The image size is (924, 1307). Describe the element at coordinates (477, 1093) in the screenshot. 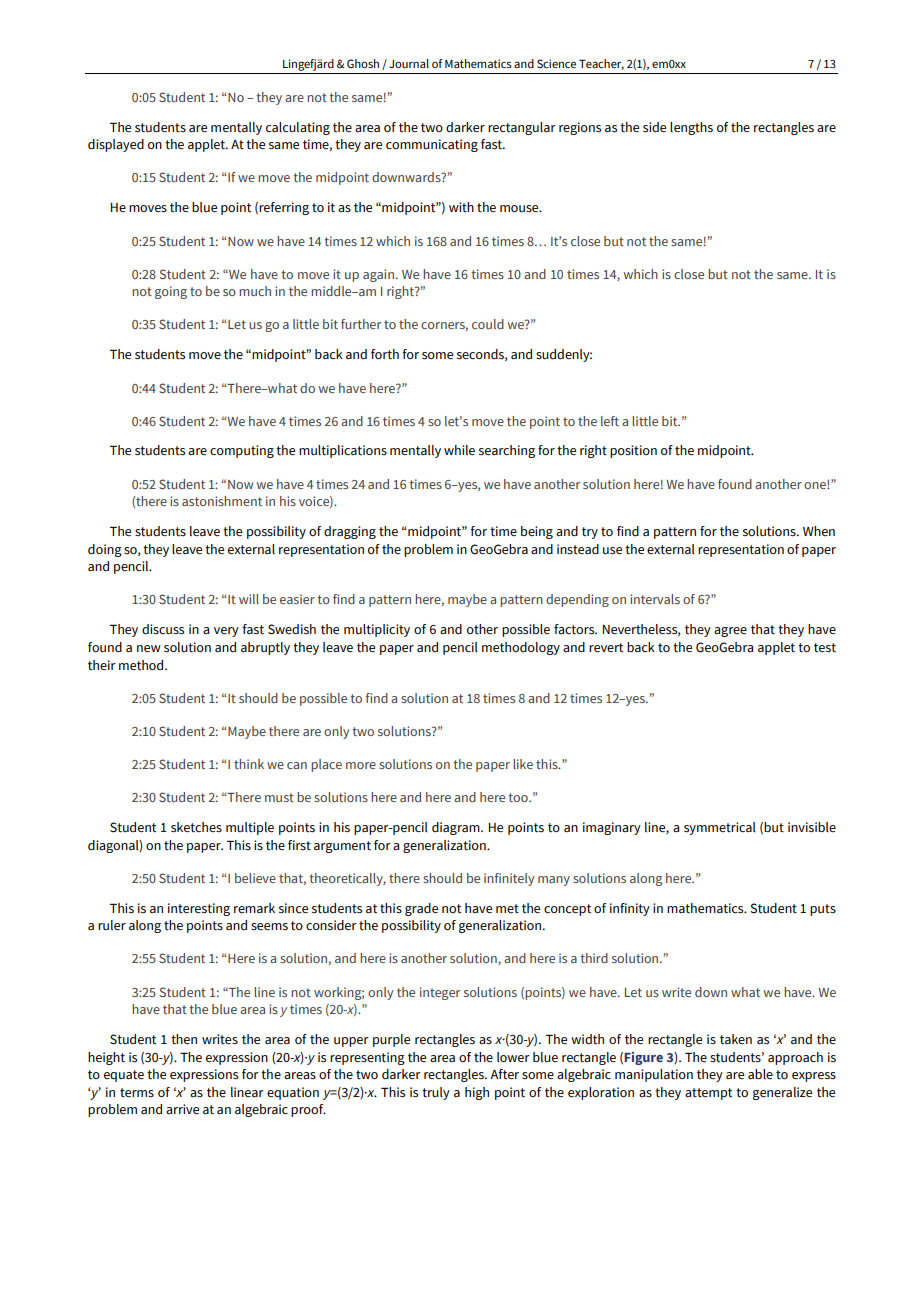

I see `high` at that location.
